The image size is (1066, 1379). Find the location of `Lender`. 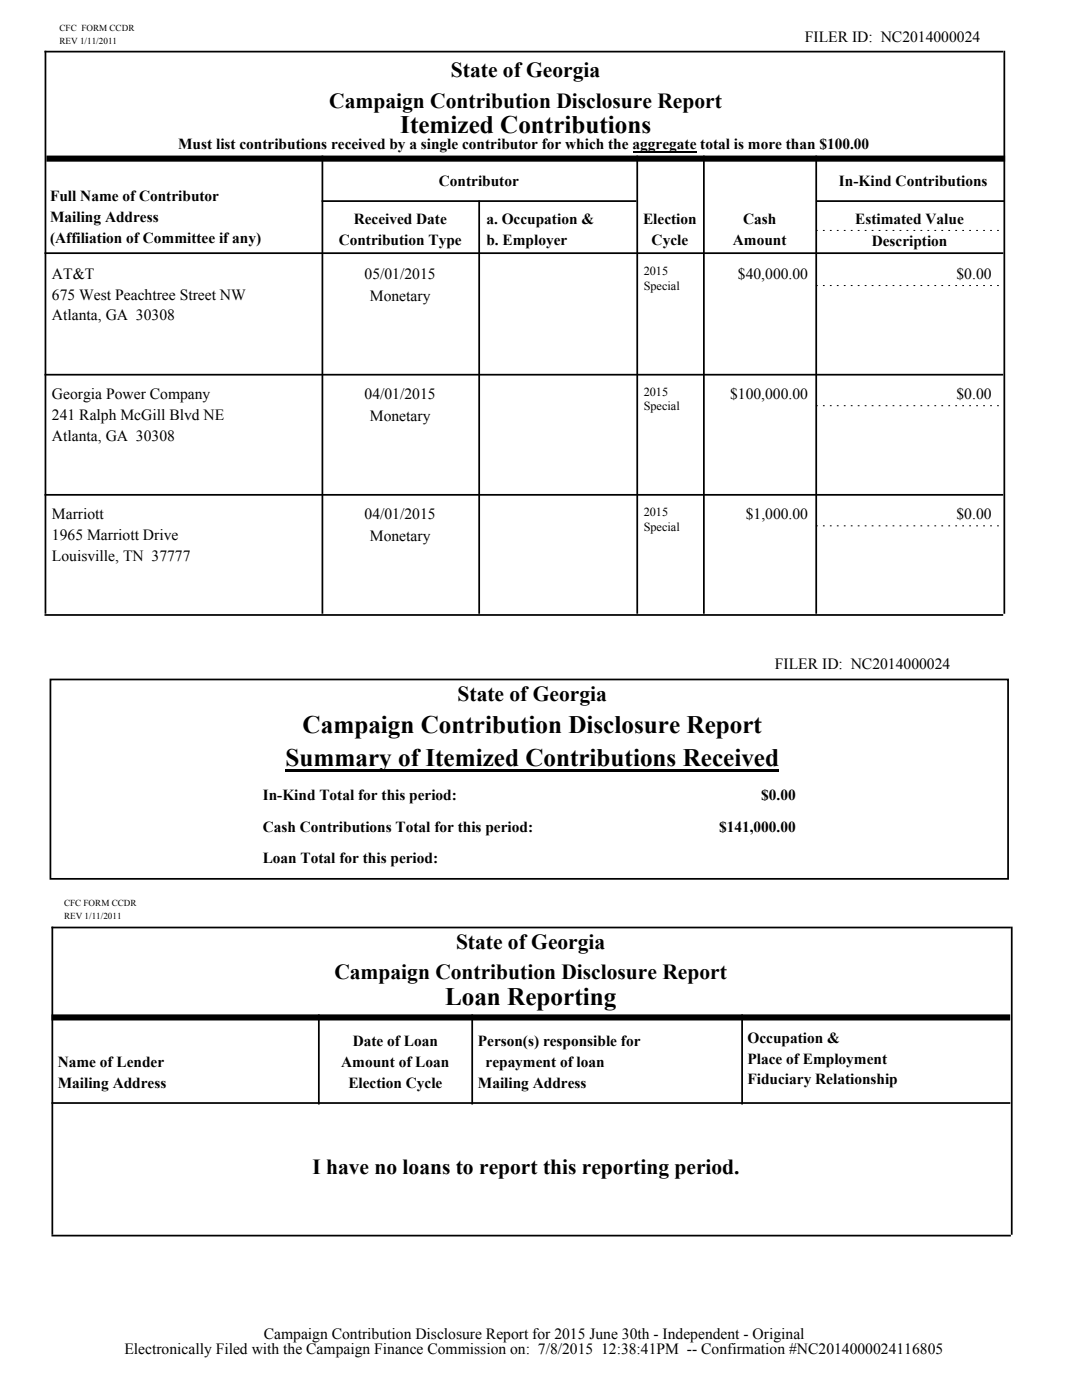

Lender is located at coordinates (140, 1062).
